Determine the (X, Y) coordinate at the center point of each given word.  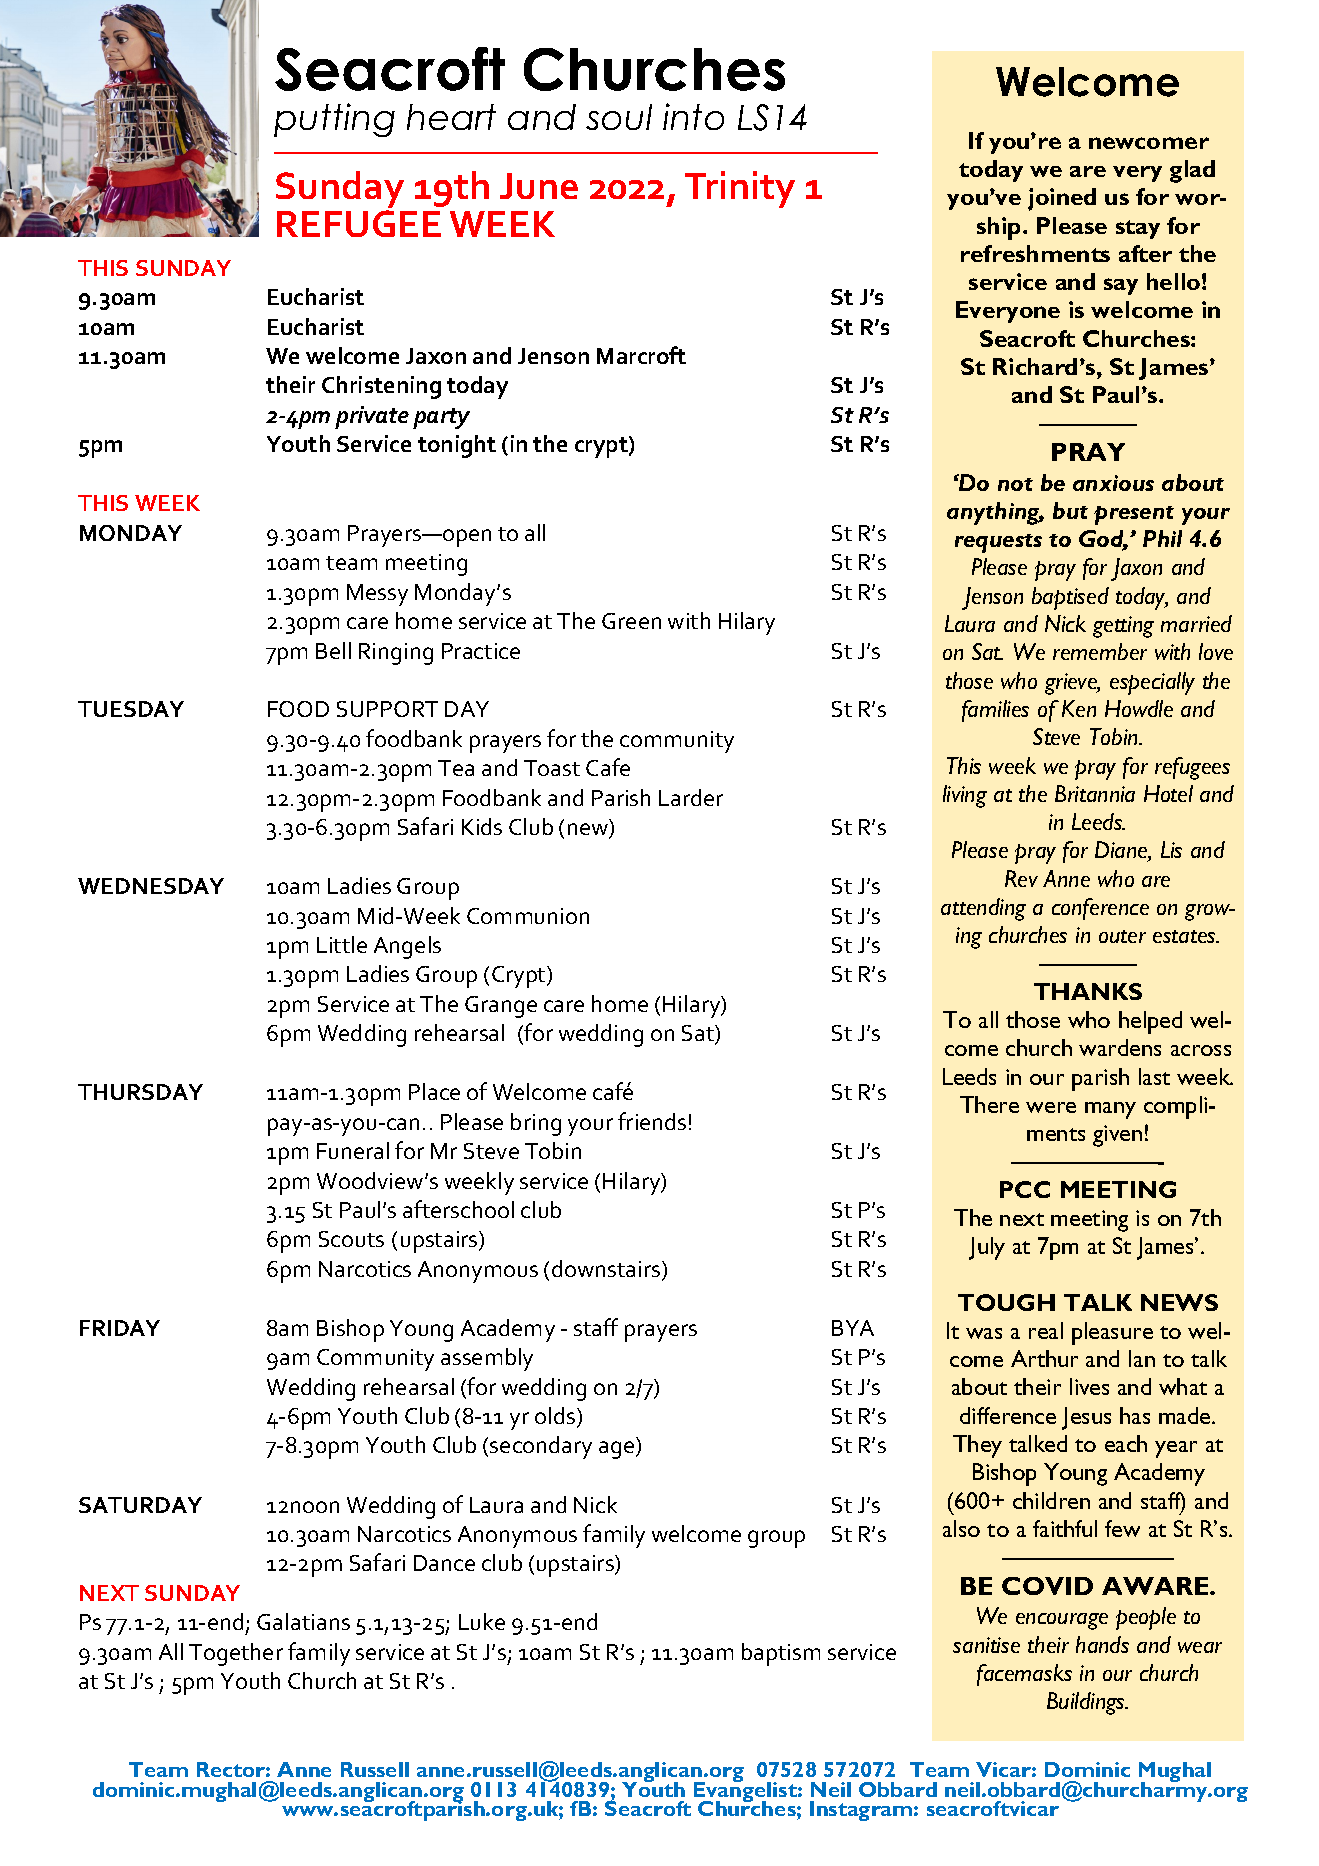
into (693, 116)
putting (334, 120)
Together (236, 1654)
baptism (781, 1654)
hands (1102, 1644)
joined (1062, 199)
